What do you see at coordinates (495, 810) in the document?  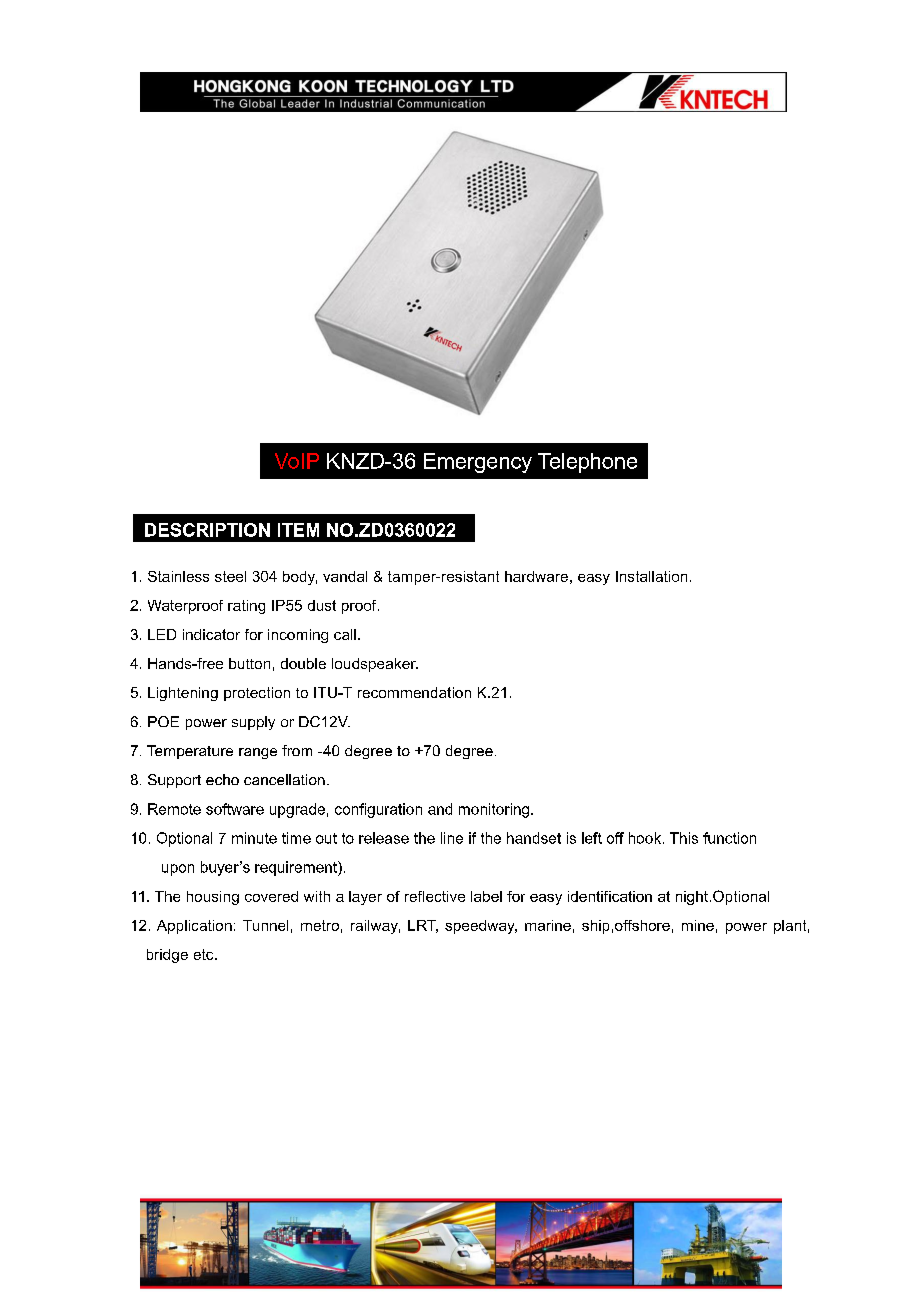 I see `monitoring` at bounding box center [495, 810].
